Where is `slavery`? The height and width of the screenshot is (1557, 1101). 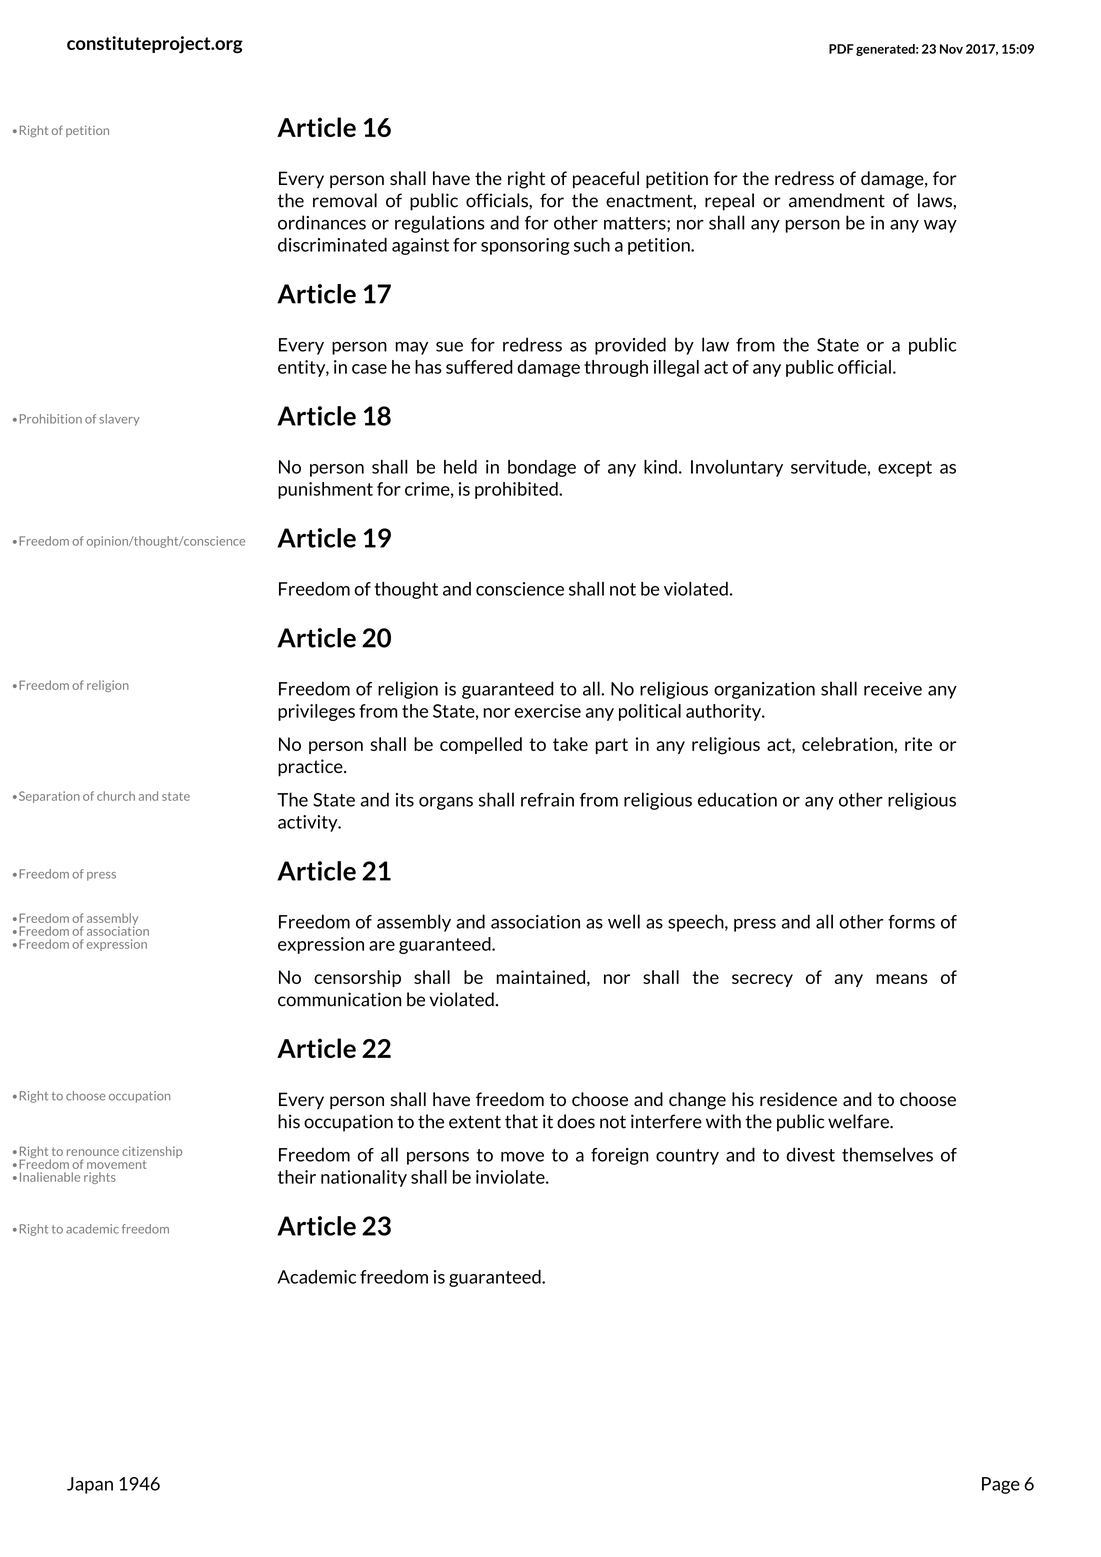
slavery is located at coordinates (119, 420).
